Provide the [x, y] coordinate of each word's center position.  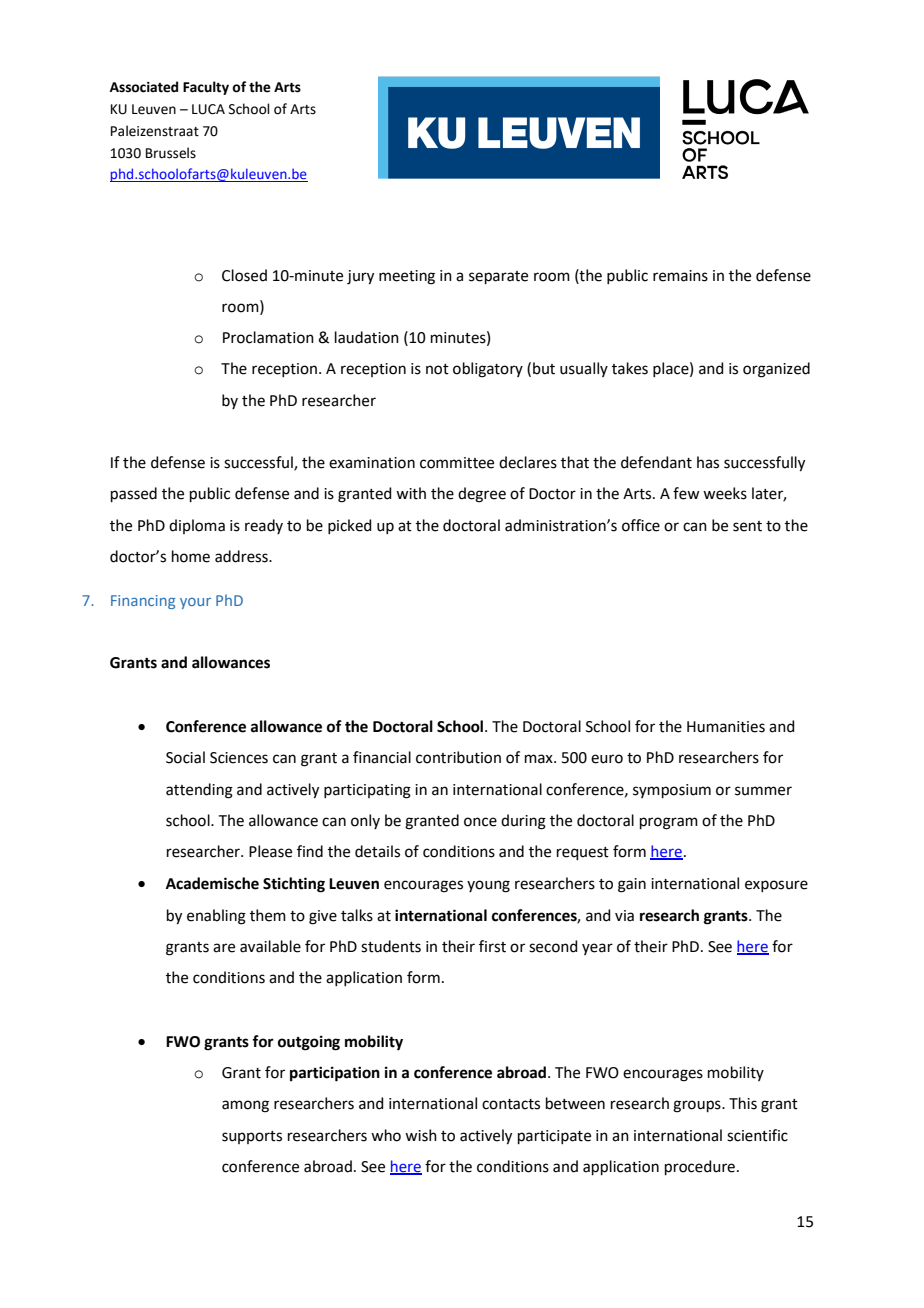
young [488, 886]
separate [498, 277]
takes [630, 368]
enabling [216, 917]
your [195, 603]
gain [632, 885]
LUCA [208, 109]
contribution [458, 757]
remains [680, 276]
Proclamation [268, 337]
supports [252, 1137]
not [437, 369]
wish [421, 1135]
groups [698, 1106]
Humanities [726, 727]
